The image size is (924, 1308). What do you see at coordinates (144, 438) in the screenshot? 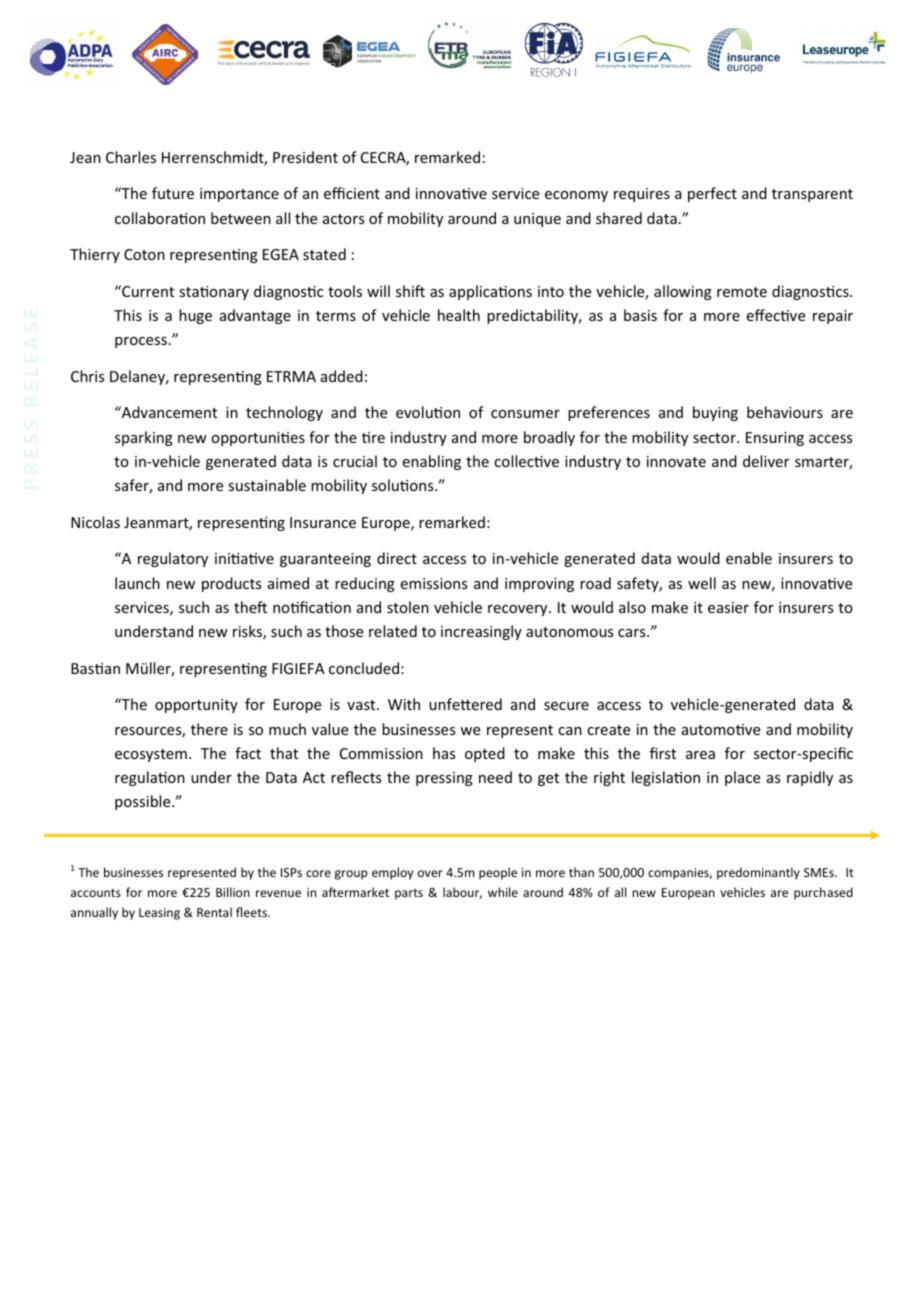
I see `sparking` at bounding box center [144, 438].
